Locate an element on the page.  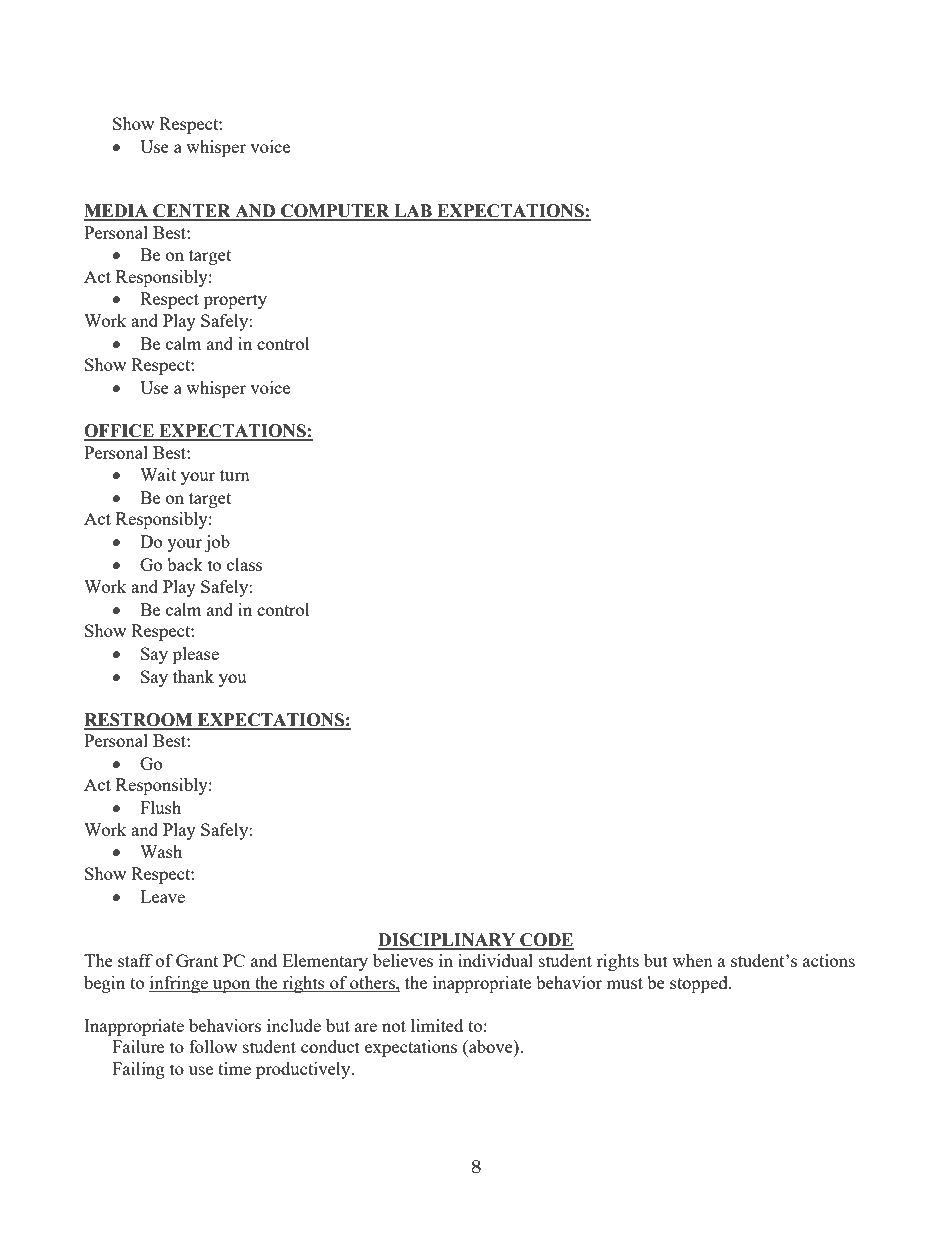
follow is located at coordinates (213, 1046).
